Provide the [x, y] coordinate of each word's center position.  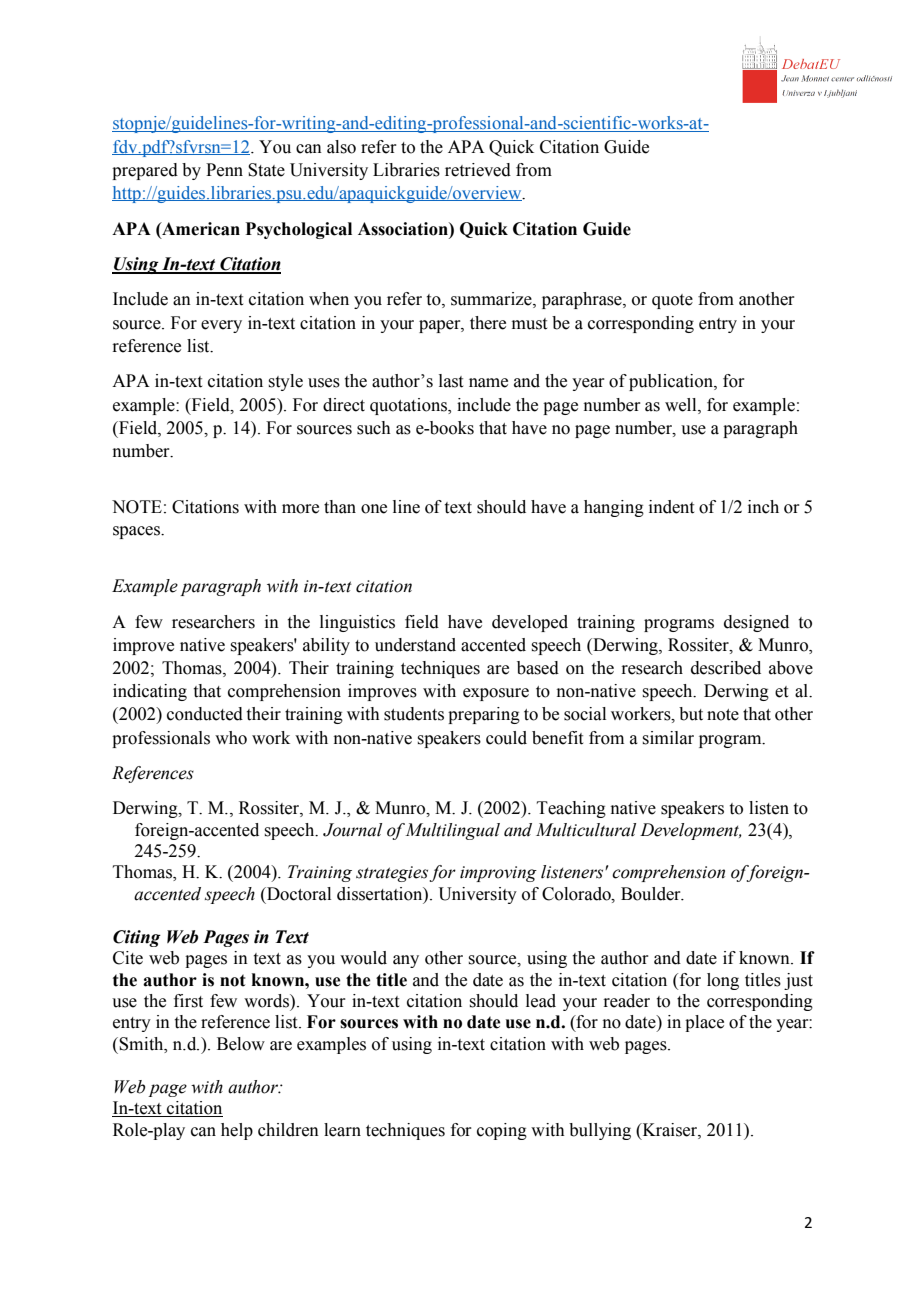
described [726, 668]
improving [498, 874]
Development [691, 831]
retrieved [478, 170]
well [682, 405]
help [237, 1131]
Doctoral [298, 894]
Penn [224, 170]
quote [672, 301]
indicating [150, 692]
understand [415, 645]
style [285, 382]
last [451, 381]
